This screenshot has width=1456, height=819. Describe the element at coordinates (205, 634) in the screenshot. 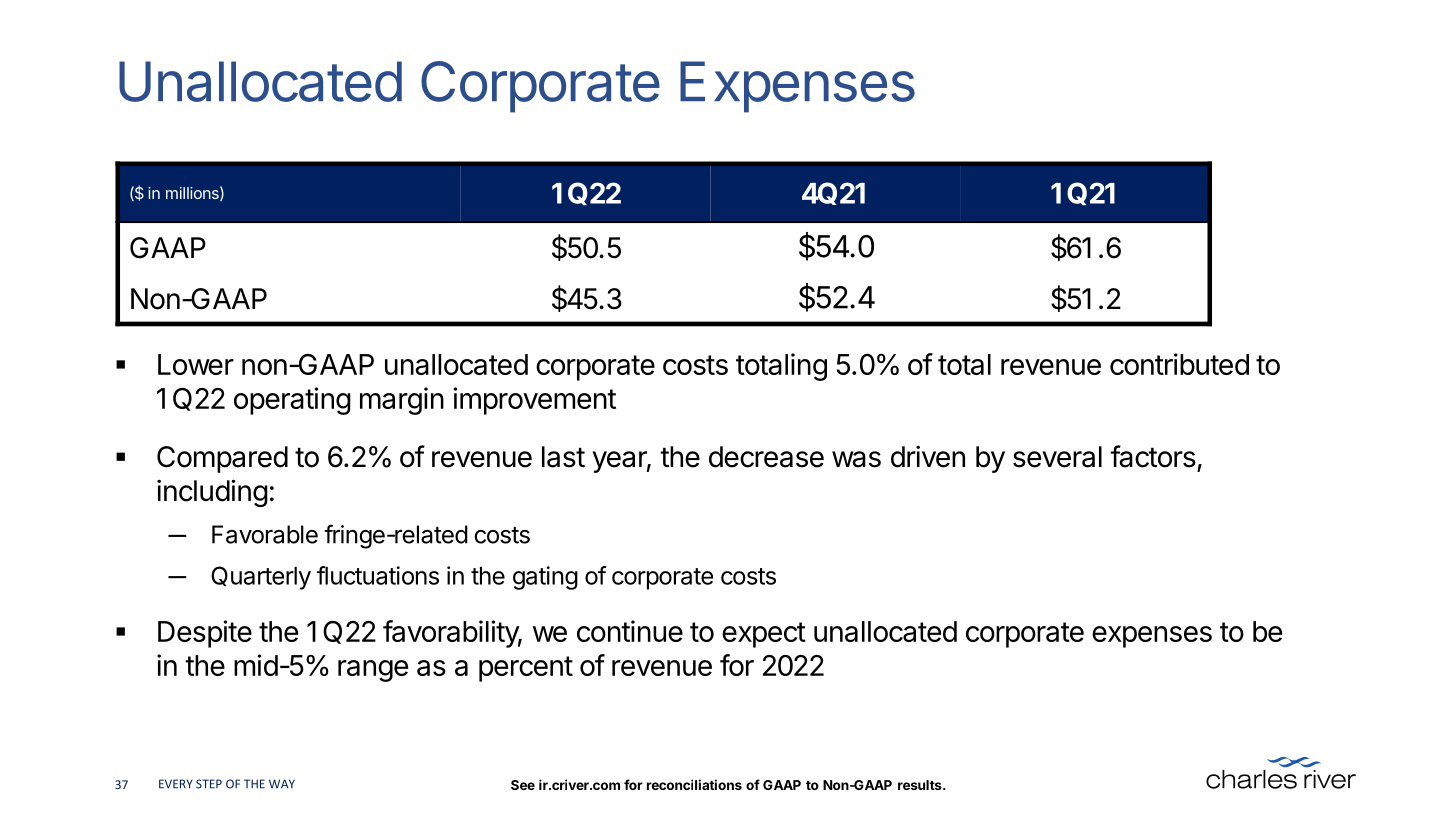

I see `Despite` at that location.
